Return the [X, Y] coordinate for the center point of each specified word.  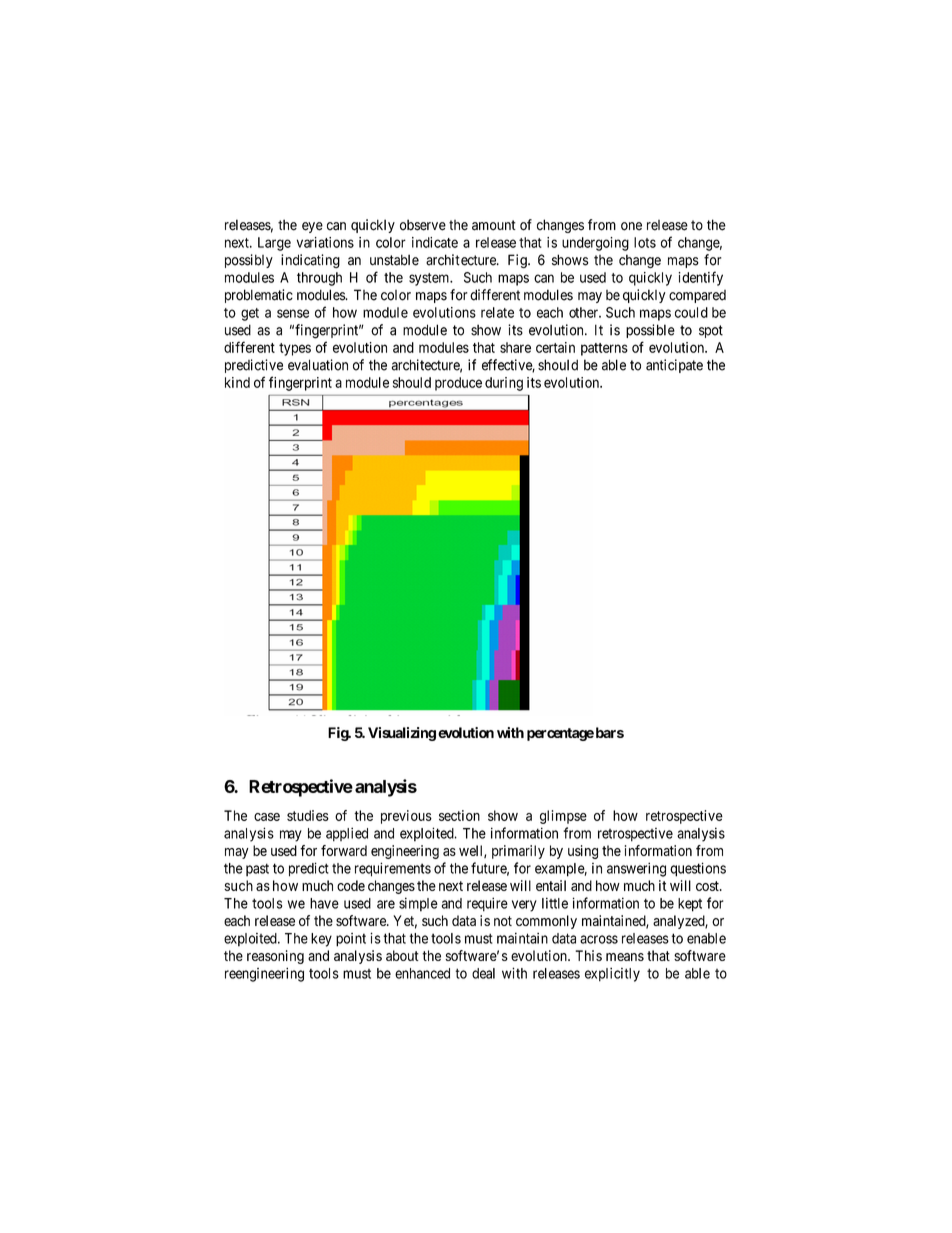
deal [483, 973]
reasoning [275, 957]
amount [494, 225]
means [625, 957]
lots [645, 242]
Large [274, 244]
